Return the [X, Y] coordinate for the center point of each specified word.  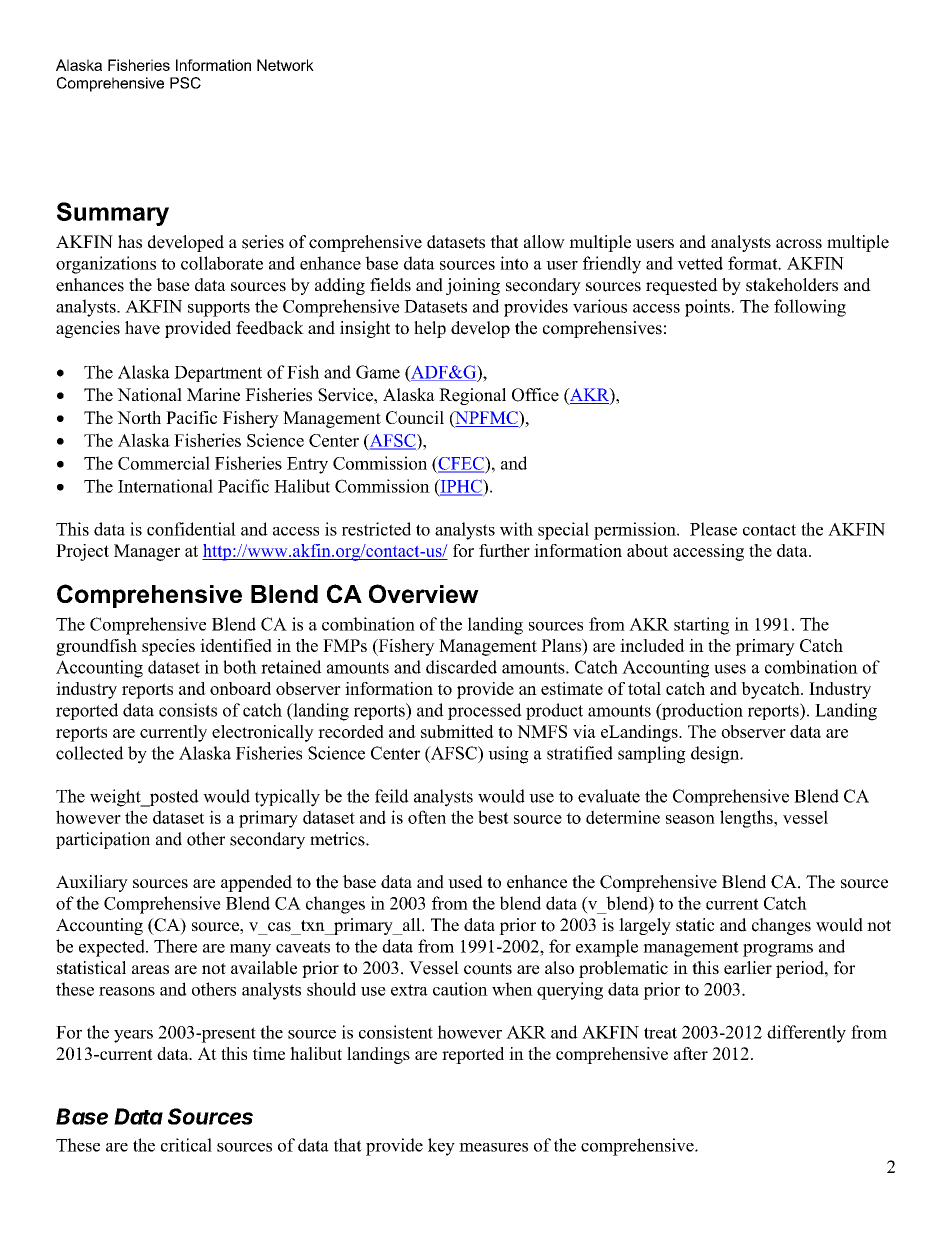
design [716, 755]
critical [186, 1145]
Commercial [164, 463]
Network [285, 65]
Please [713, 529]
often [427, 817]
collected [90, 753]
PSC [185, 83]
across [799, 244]
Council [415, 417]
